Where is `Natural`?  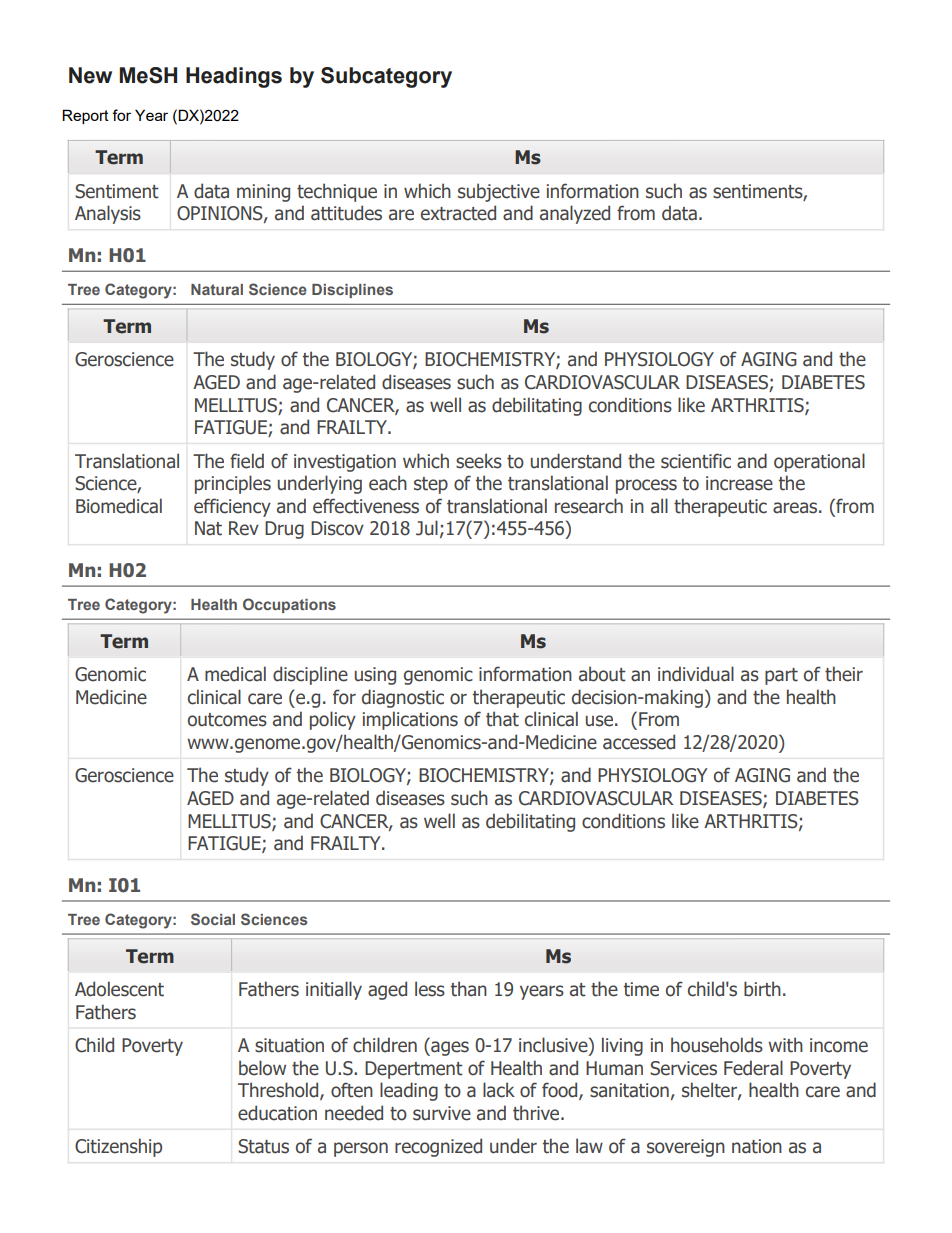
Natural is located at coordinates (217, 289).
